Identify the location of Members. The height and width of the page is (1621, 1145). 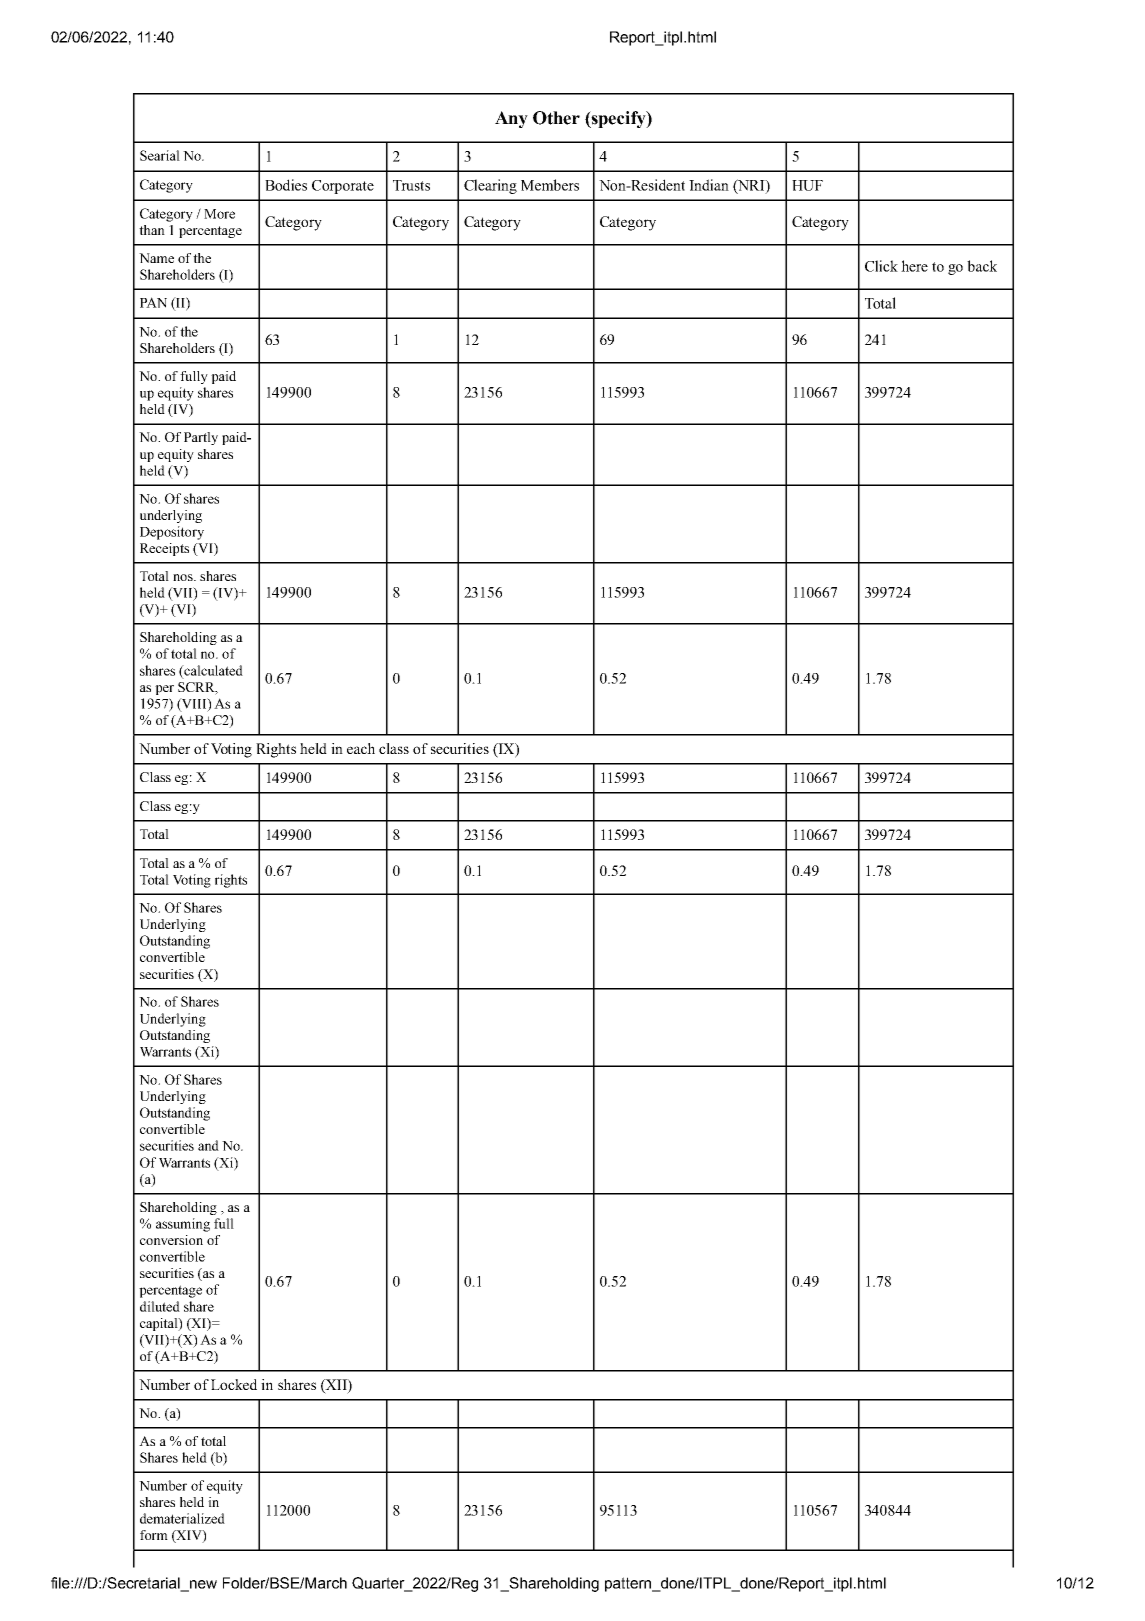
(550, 185).
